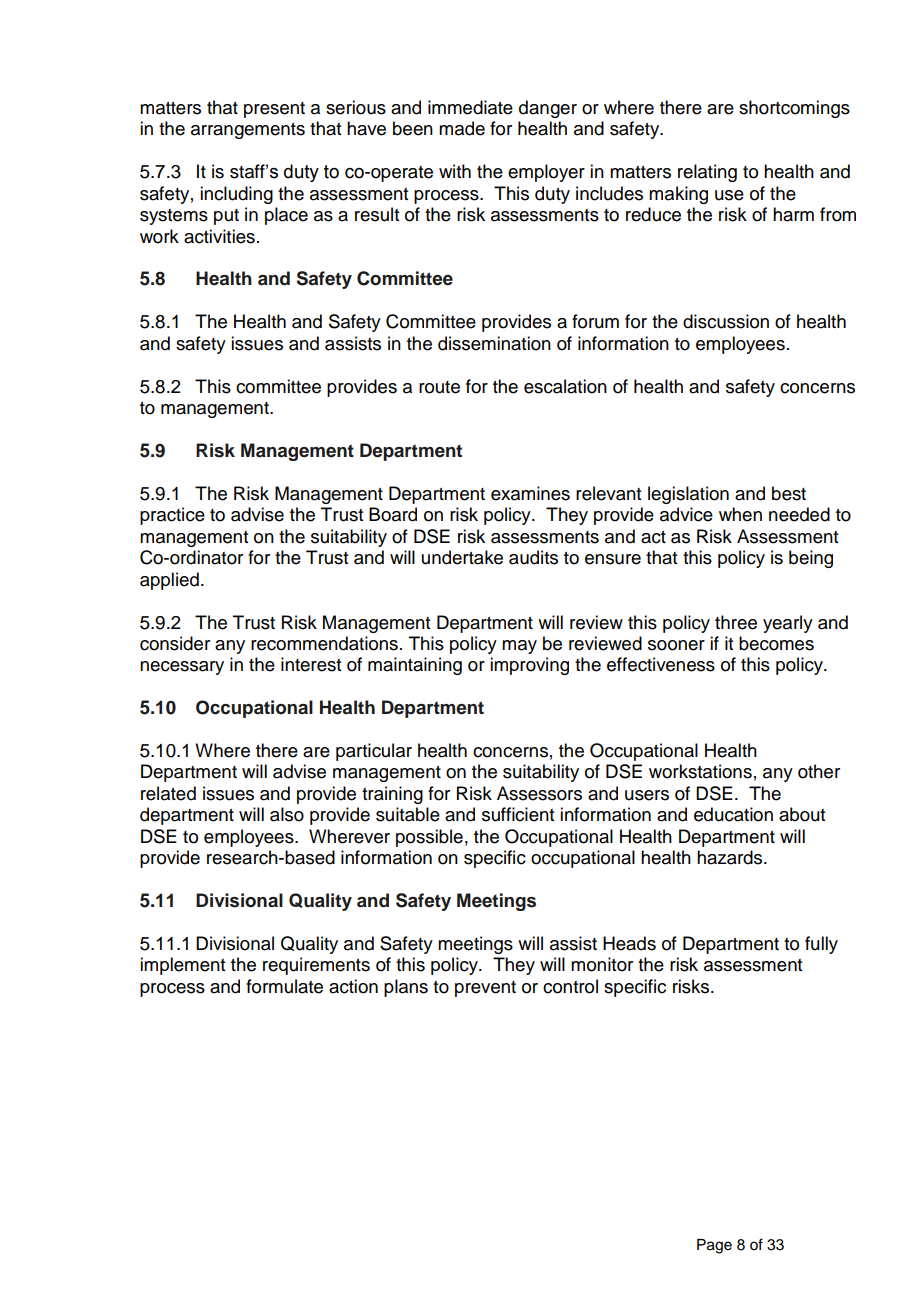 The image size is (924, 1308). I want to click on when, so click(740, 514).
